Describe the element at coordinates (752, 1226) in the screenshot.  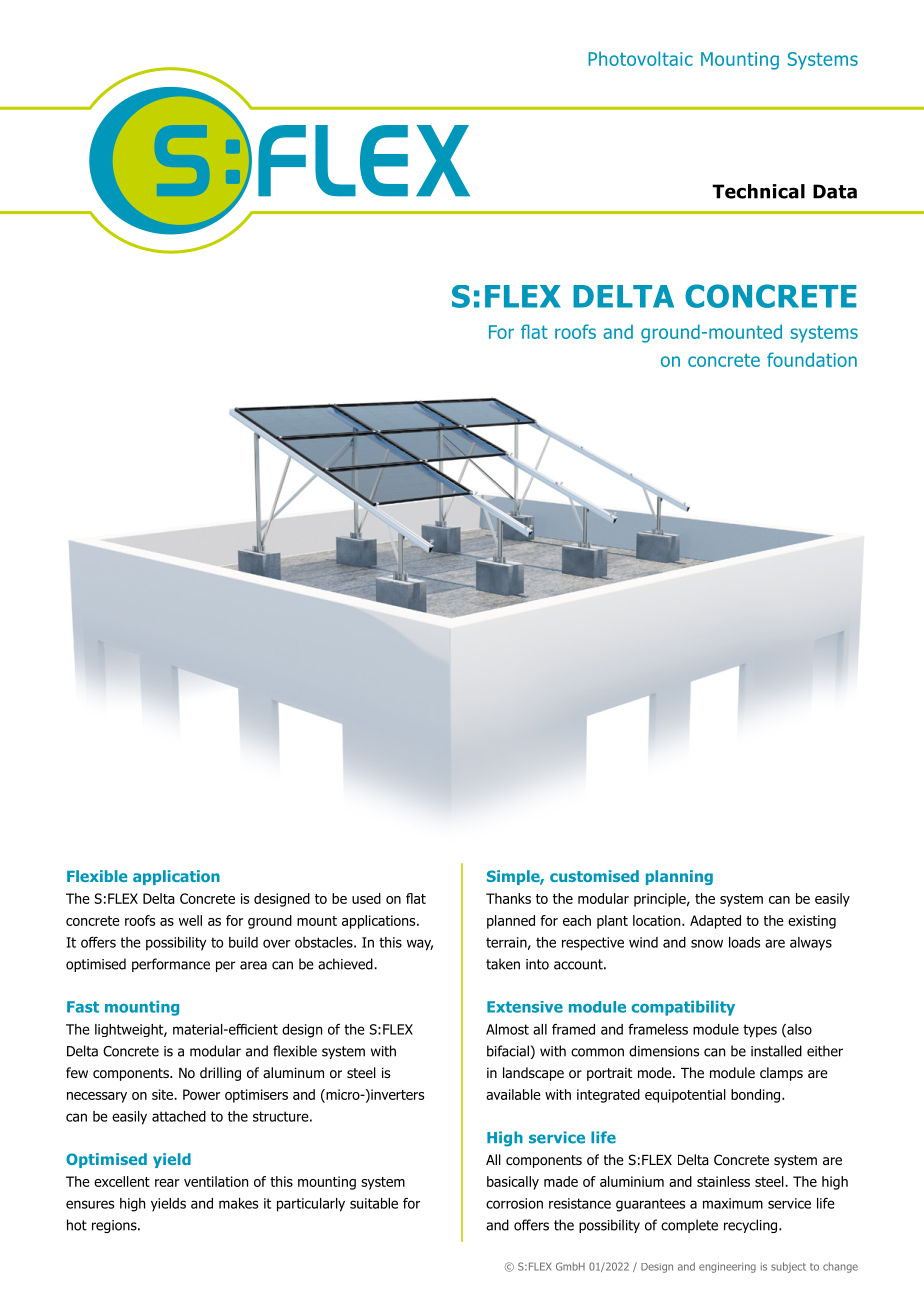
I see `recycling` at that location.
